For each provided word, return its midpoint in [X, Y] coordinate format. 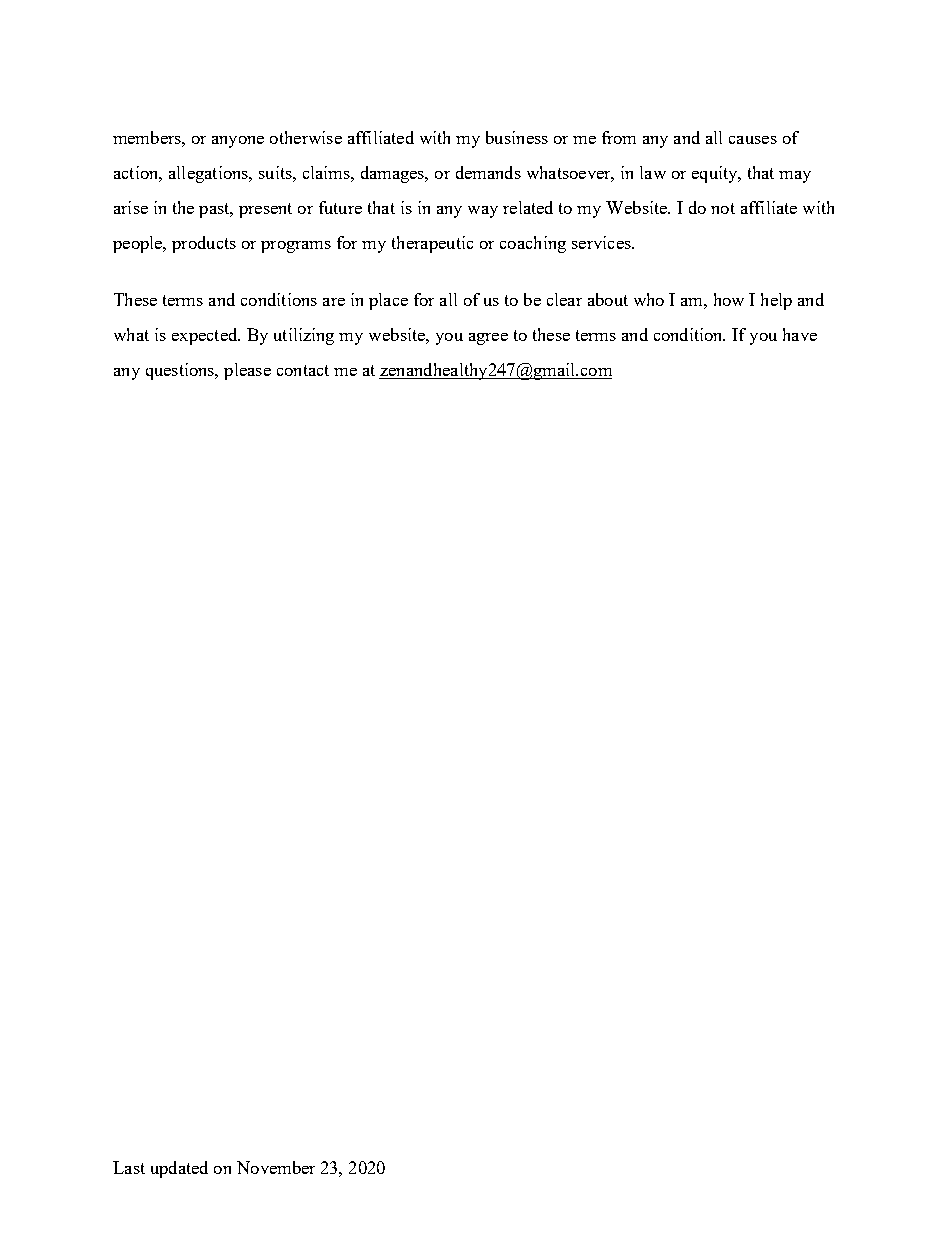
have [800, 334]
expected [206, 336]
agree [488, 339]
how [729, 299]
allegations [210, 174]
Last [129, 1167]
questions [181, 371]
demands [488, 172]
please [247, 371]
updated [179, 1169]
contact [303, 370]
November [276, 1167]
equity [716, 174]
